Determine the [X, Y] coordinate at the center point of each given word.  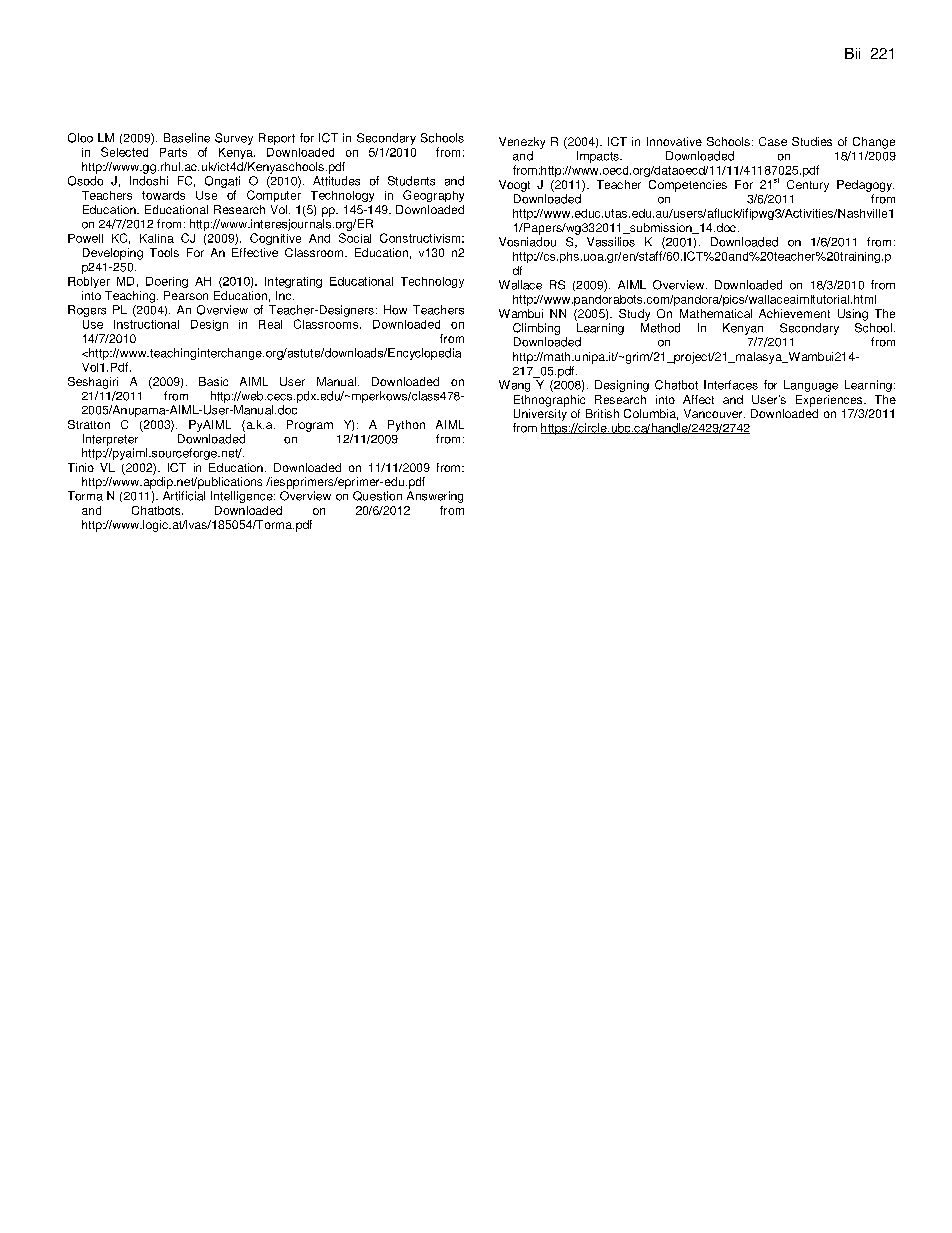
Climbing [536, 329]
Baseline [187, 138]
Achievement [794, 313]
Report [277, 139]
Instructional [146, 324]
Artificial [184, 496]
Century [808, 186]
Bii [852, 53]
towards [163, 195]
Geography [433, 196]
